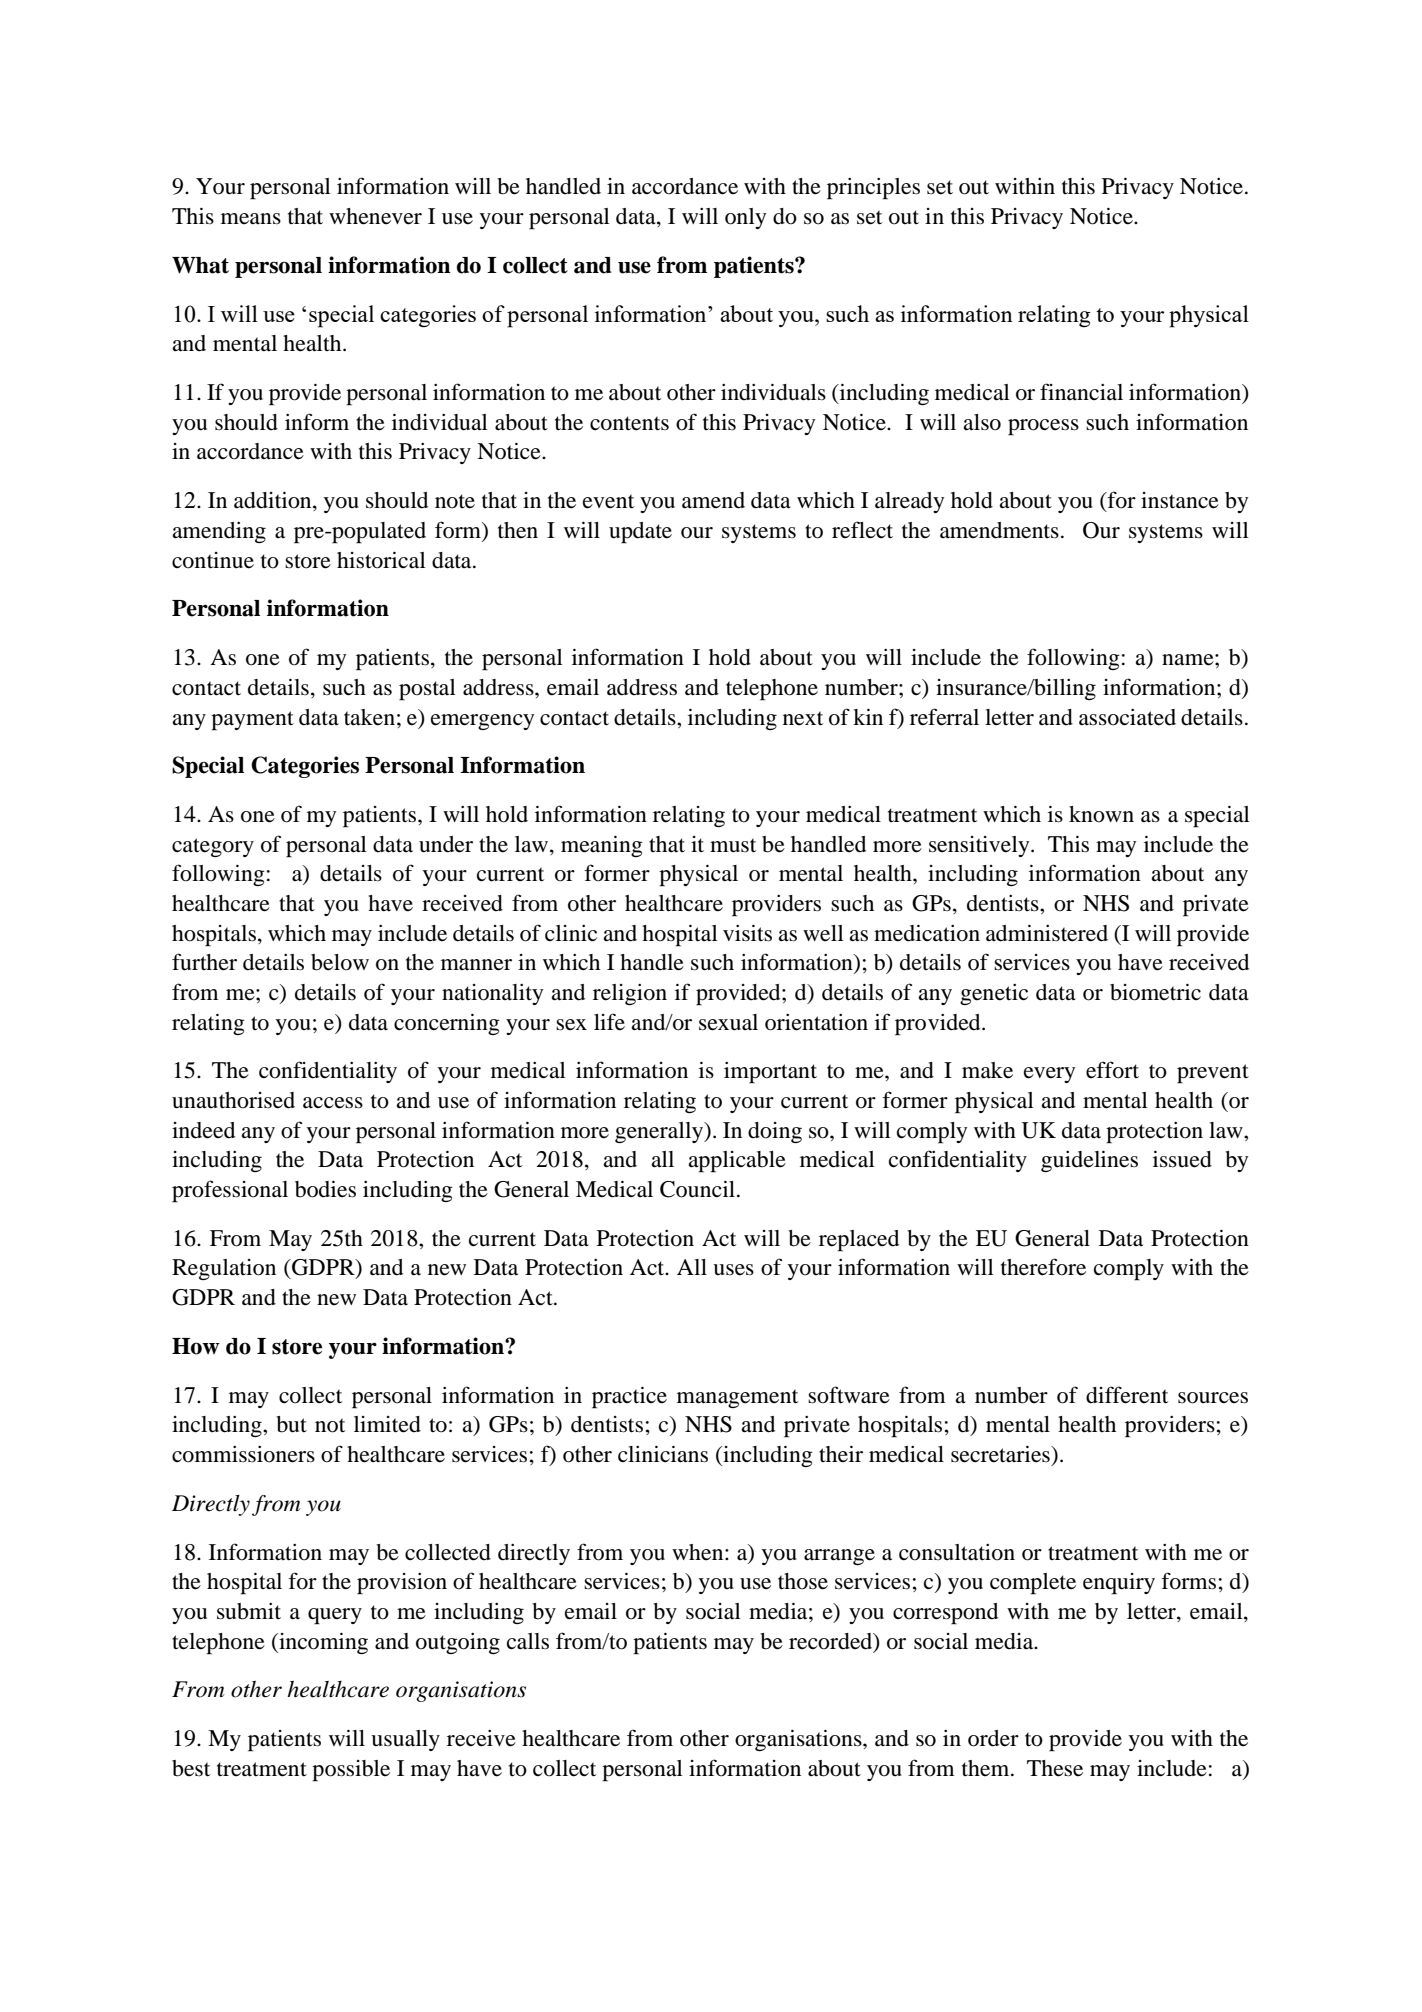  What do you see at coordinates (351, 1771) in the screenshot?
I see `possible` at bounding box center [351, 1771].
